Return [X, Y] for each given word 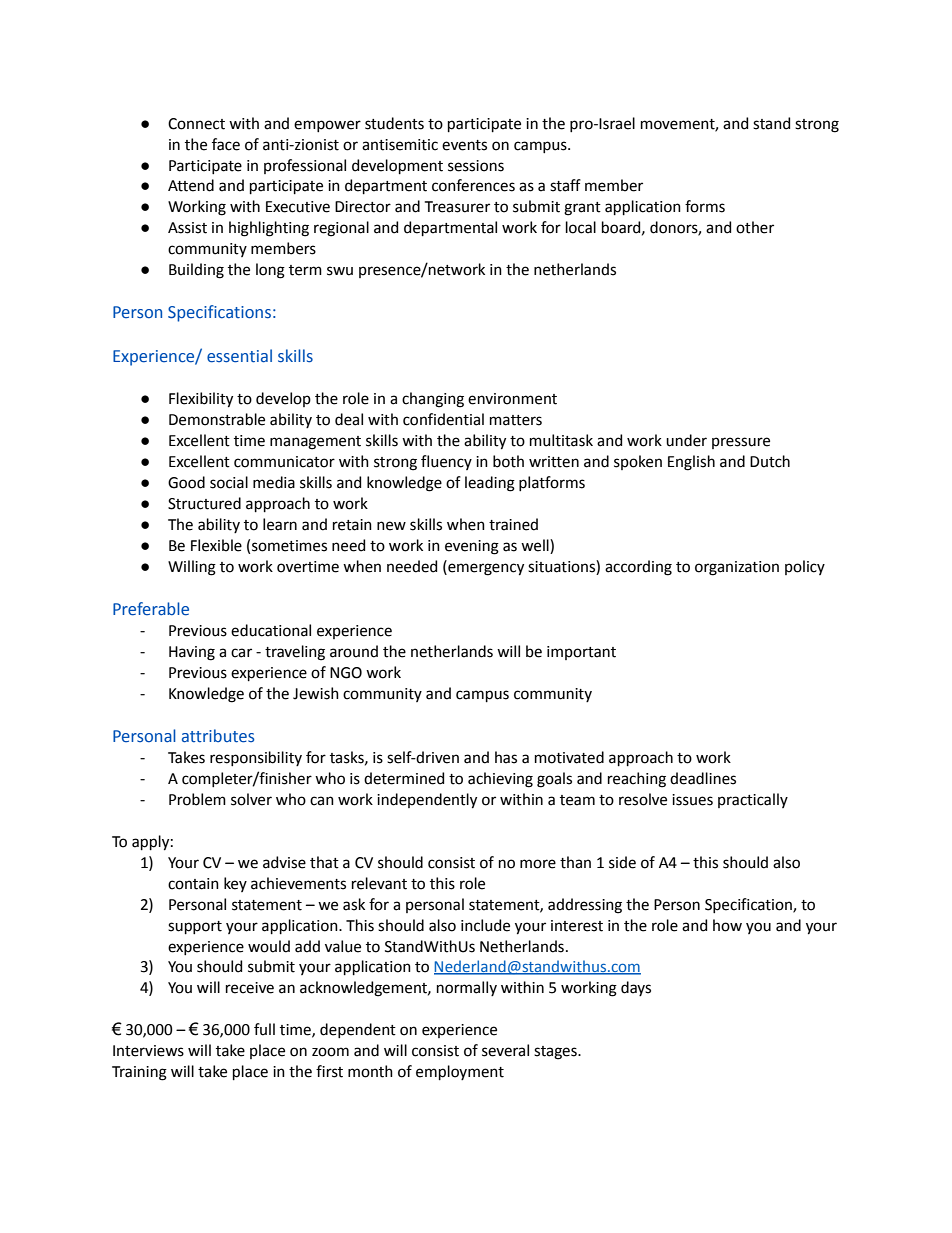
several [505, 1050]
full [264, 1029]
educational [271, 630]
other [755, 227]
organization [737, 568]
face [226, 144]
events [464, 145]
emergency [485, 568]
